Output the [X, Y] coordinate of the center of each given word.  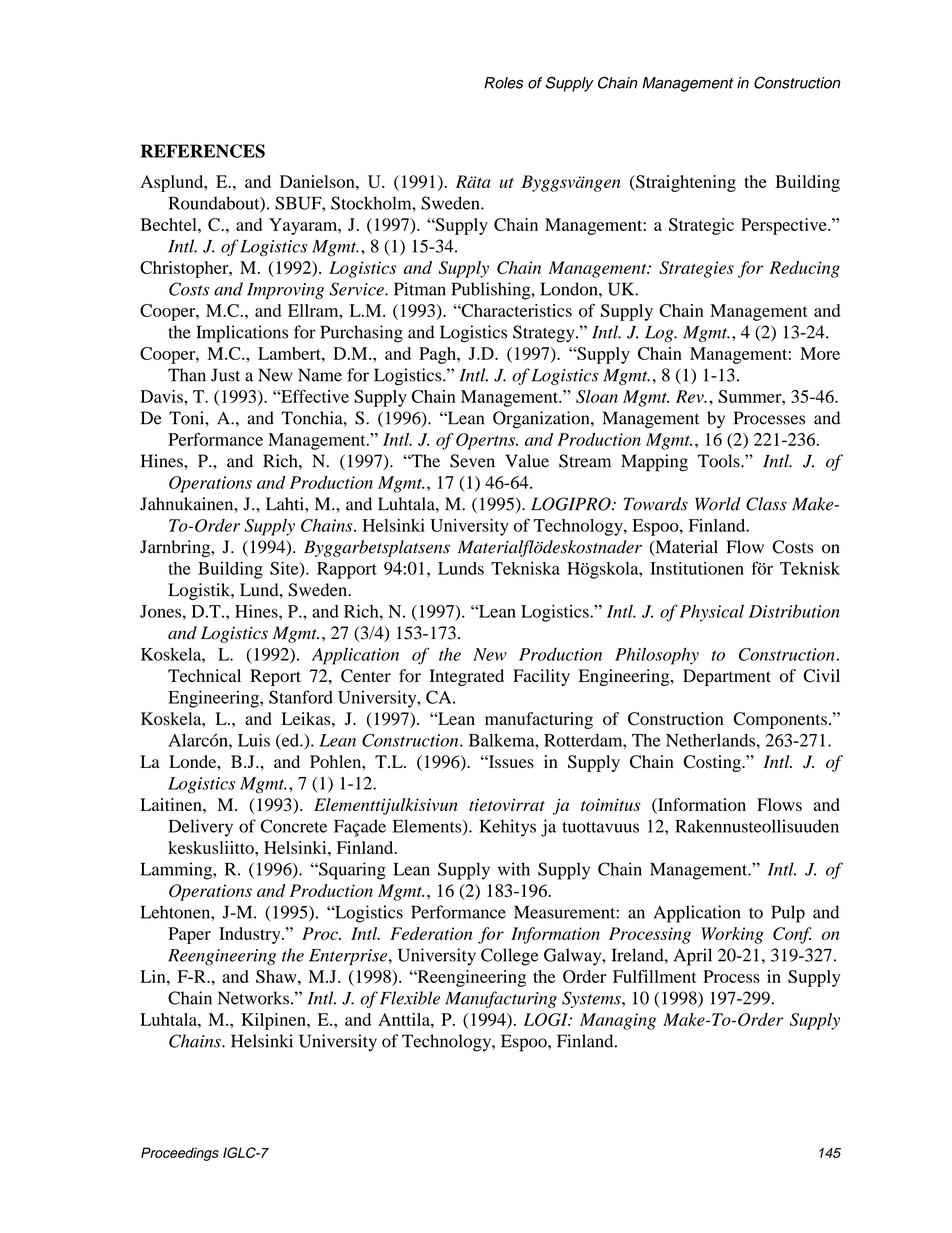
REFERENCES [203, 151]
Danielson [318, 181]
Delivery [201, 828]
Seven [472, 461]
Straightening [685, 183]
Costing [713, 763]
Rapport [347, 570]
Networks [253, 998]
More [820, 353]
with [514, 869]
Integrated [466, 677]
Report [275, 677]
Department [727, 677]
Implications [242, 334]
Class [766, 504]
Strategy [545, 334]
